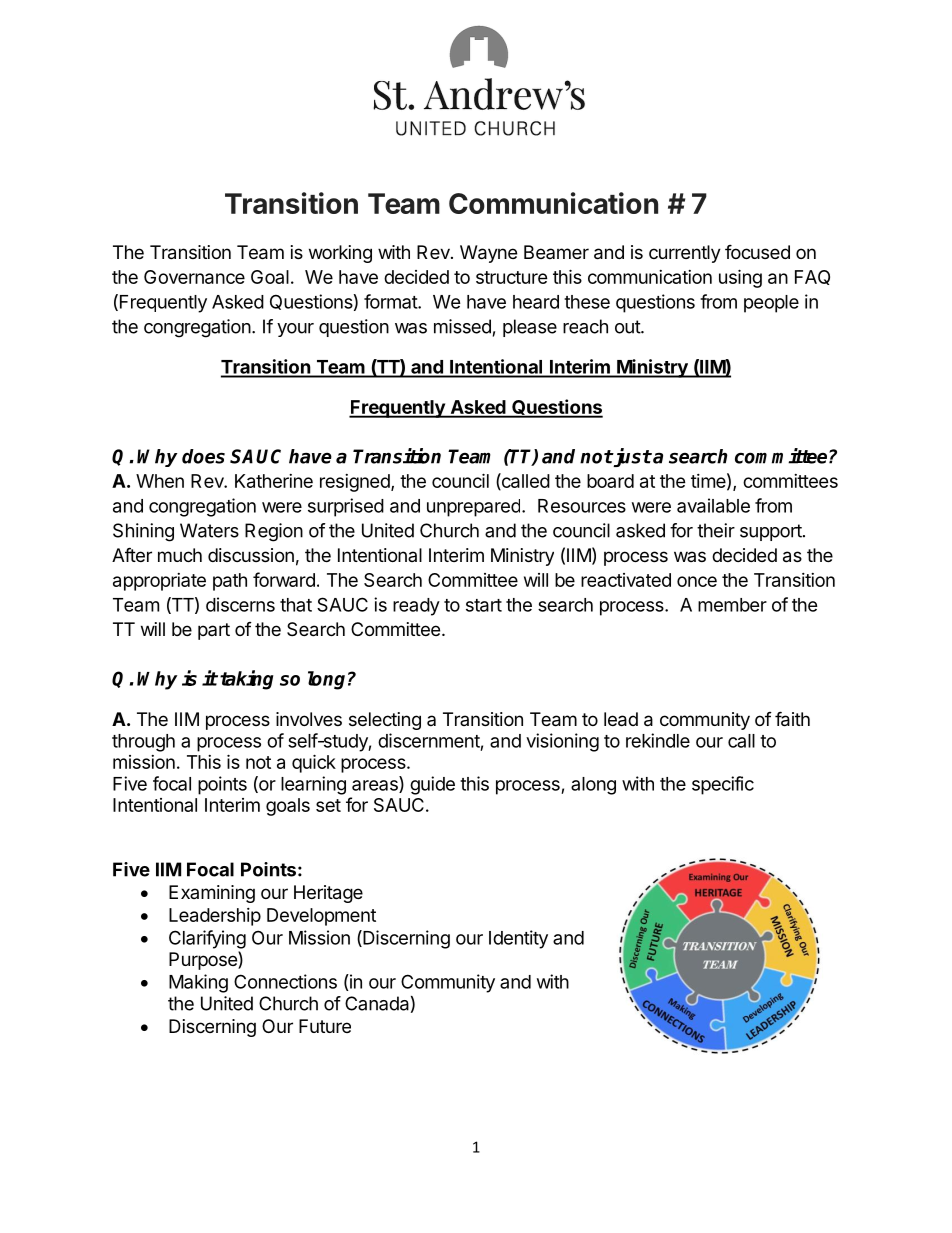 The image size is (952, 1233). What do you see at coordinates (488, 254) in the page?
I see `Wayne` at bounding box center [488, 254].
